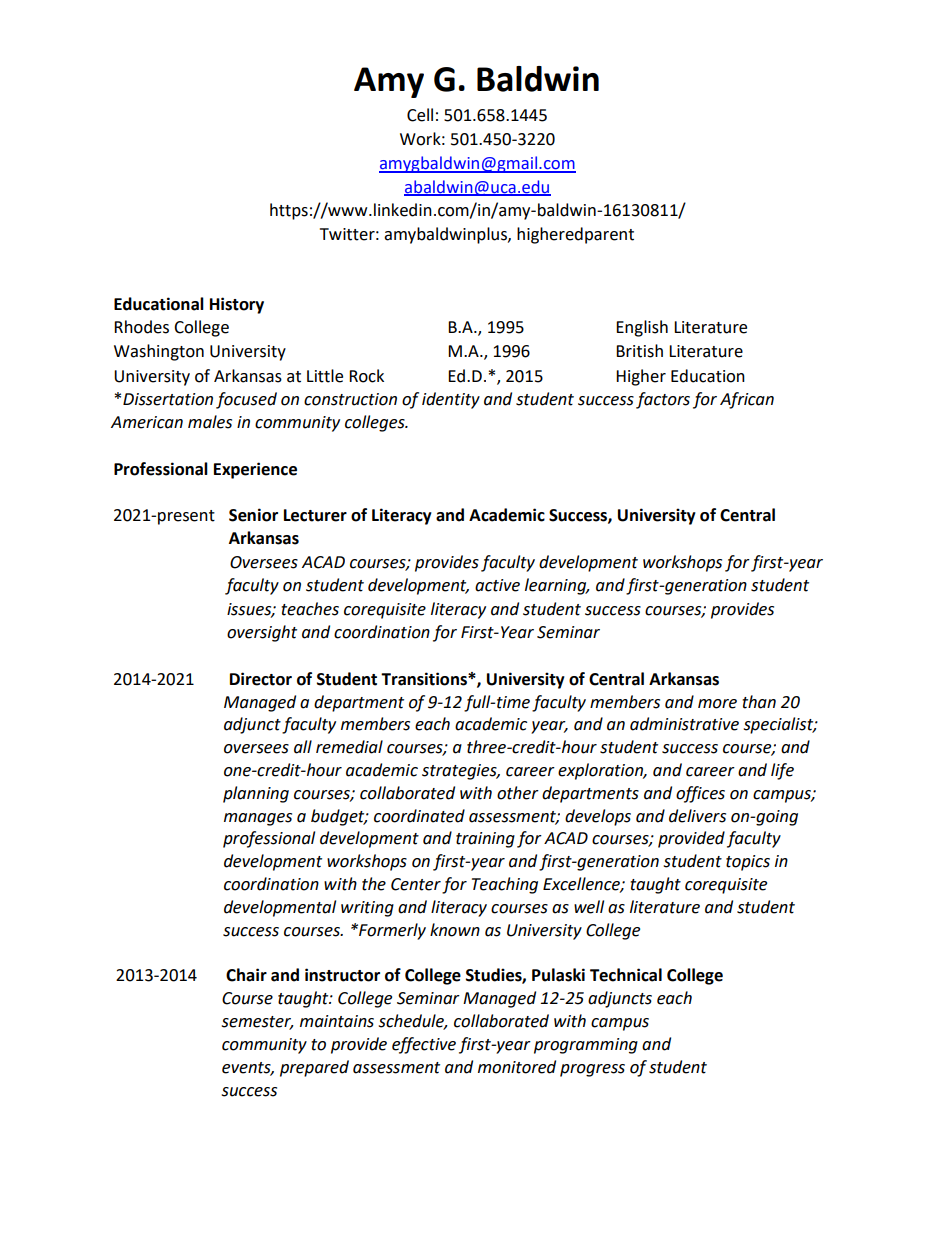  I want to click on Director, so click(261, 679).
